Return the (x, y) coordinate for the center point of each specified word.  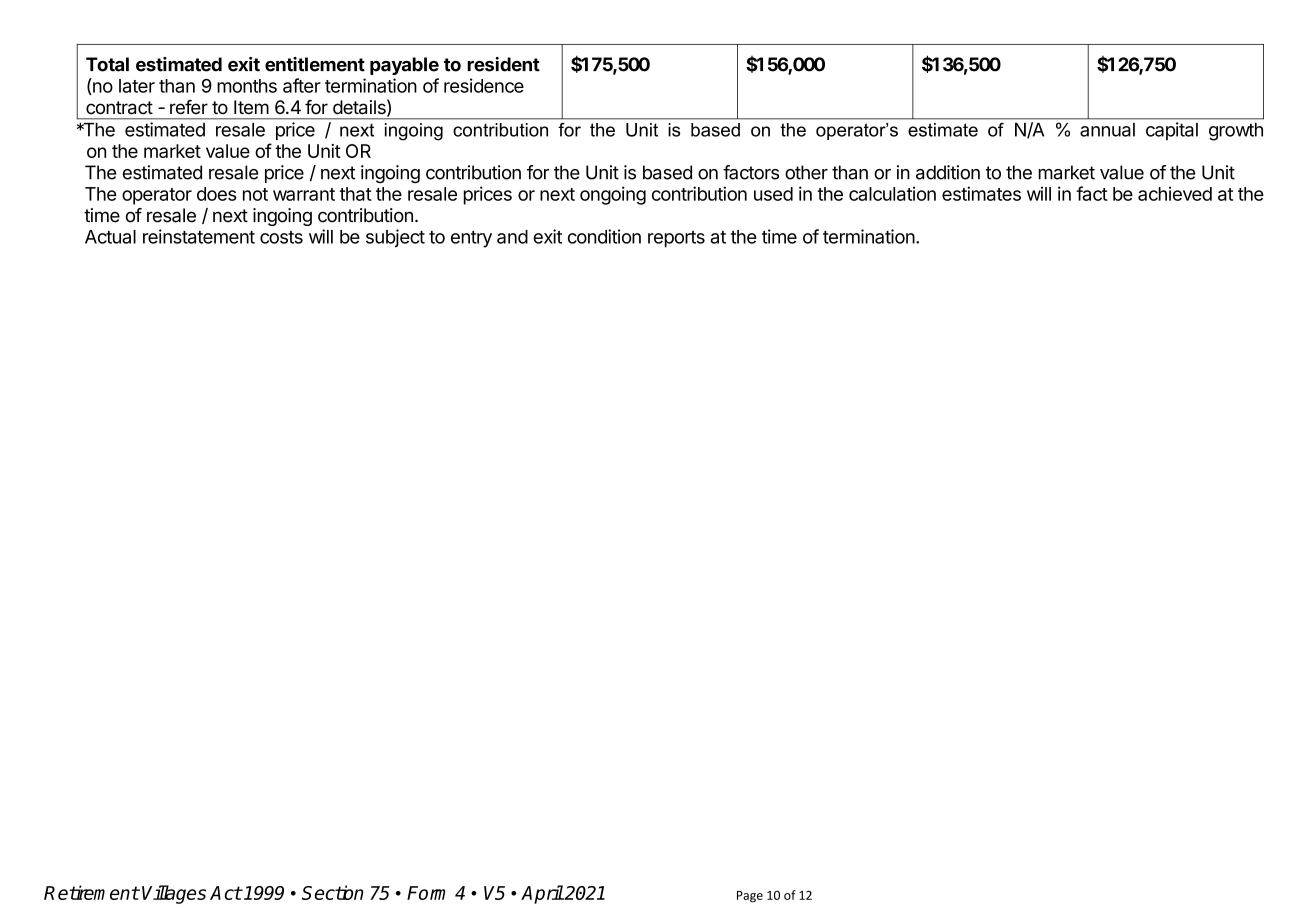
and (512, 237)
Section (333, 892)
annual (1107, 130)
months (247, 86)
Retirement (91, 892)
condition (604, 236)
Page (750, 897)
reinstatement (199, 236)
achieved (1175, 193)
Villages (174, 894)
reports (676, 239)
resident (503, 64)
